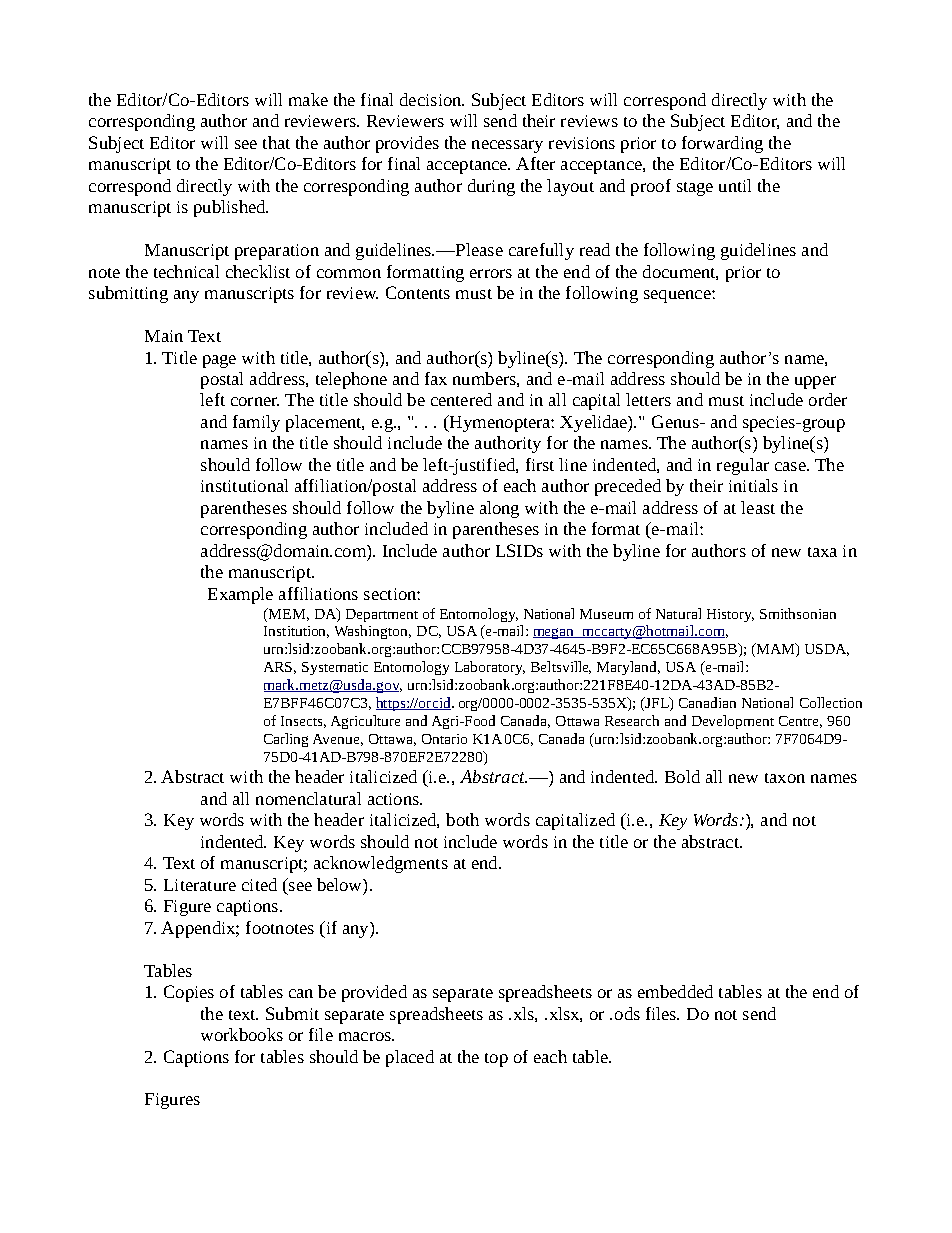 The image size is (952, 1233). Describe the element at coordinates (286, 740) in the document. I see `Carling` at that location.
